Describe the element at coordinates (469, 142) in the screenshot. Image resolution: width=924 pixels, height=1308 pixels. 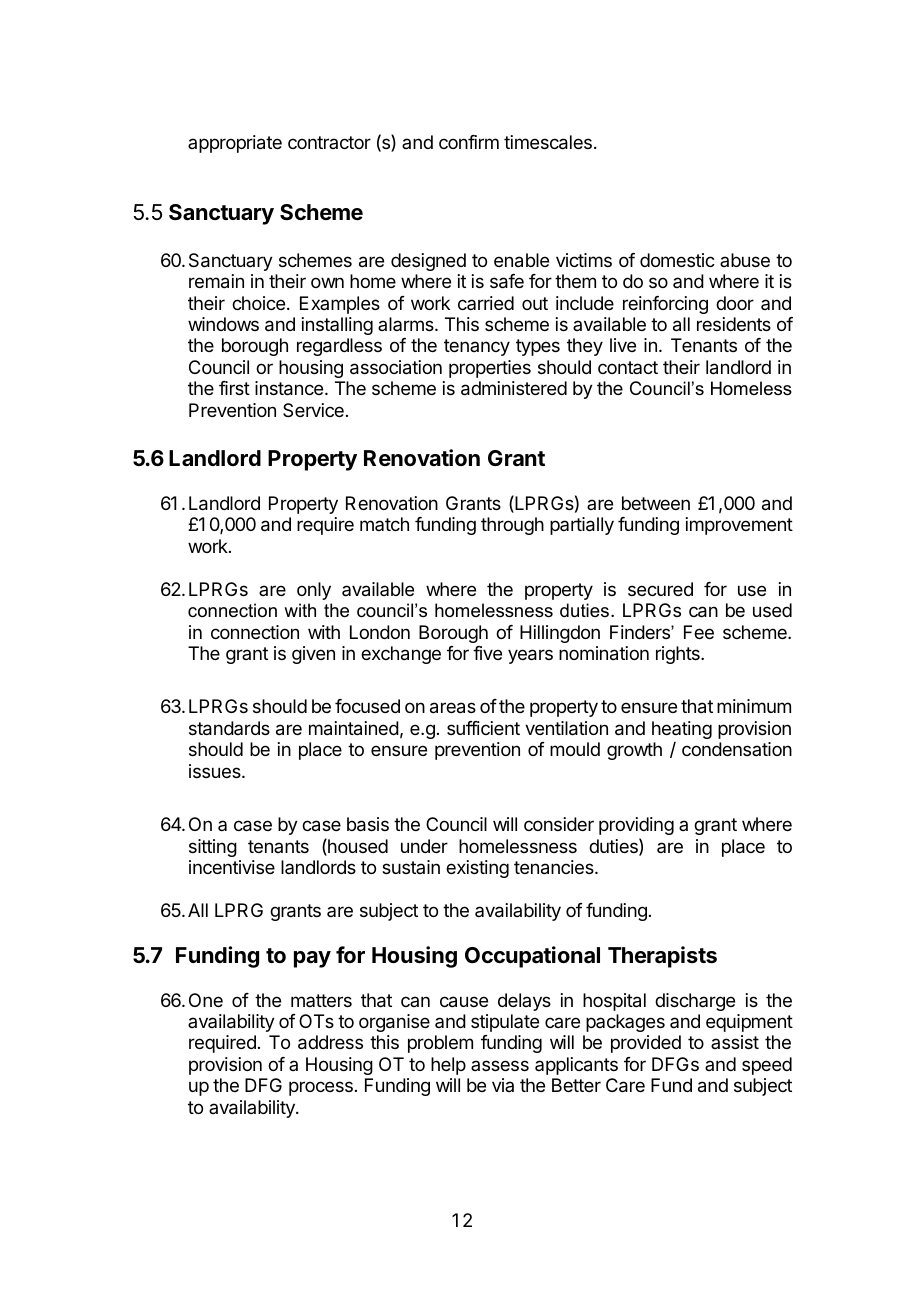
I see `confirm` at that location.
